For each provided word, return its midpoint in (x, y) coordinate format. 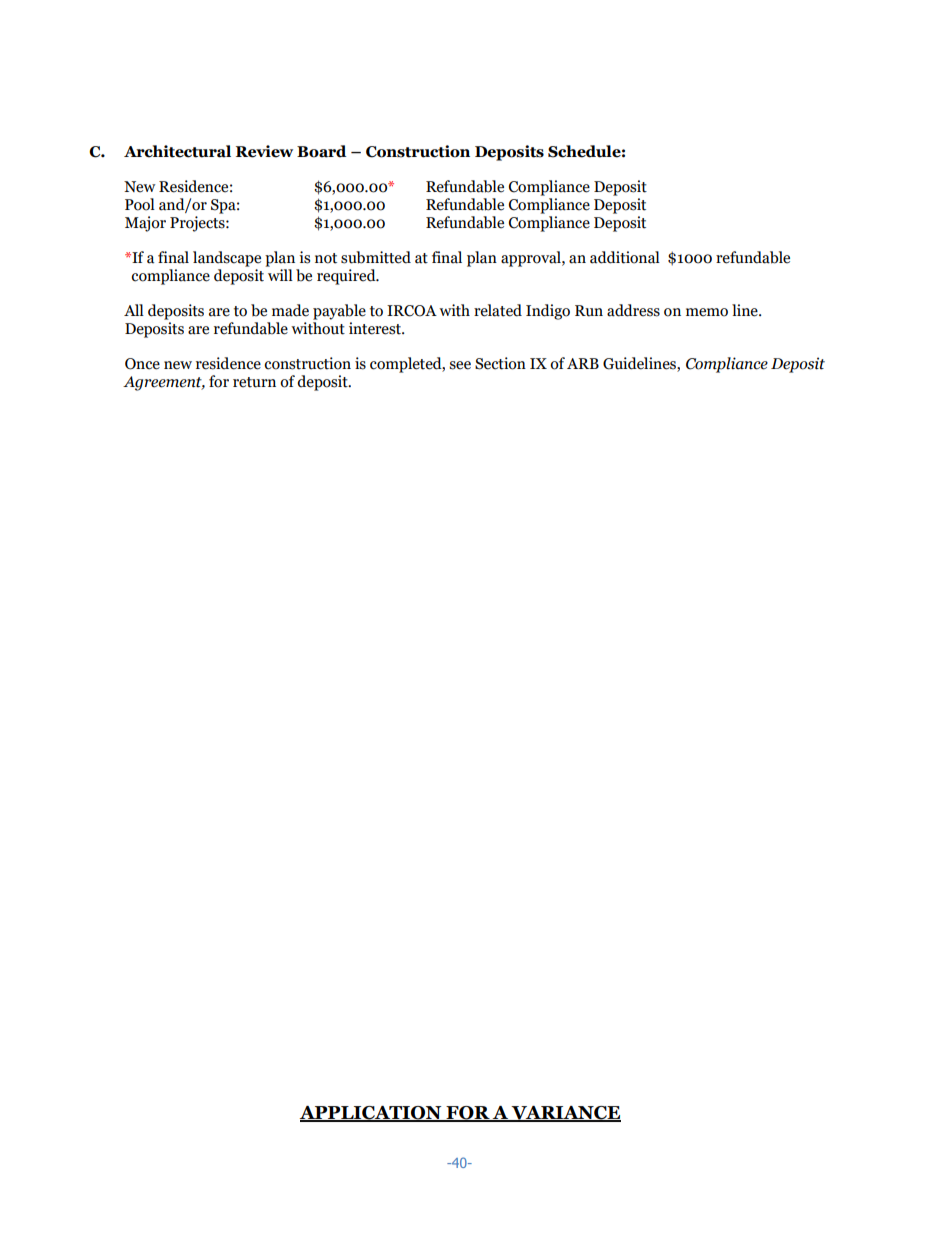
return (254, 382)
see (460, 365)
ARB (583, 363)
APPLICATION (371, 1114)
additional (625, 257)
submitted (376, 257)
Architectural (177, 151)
